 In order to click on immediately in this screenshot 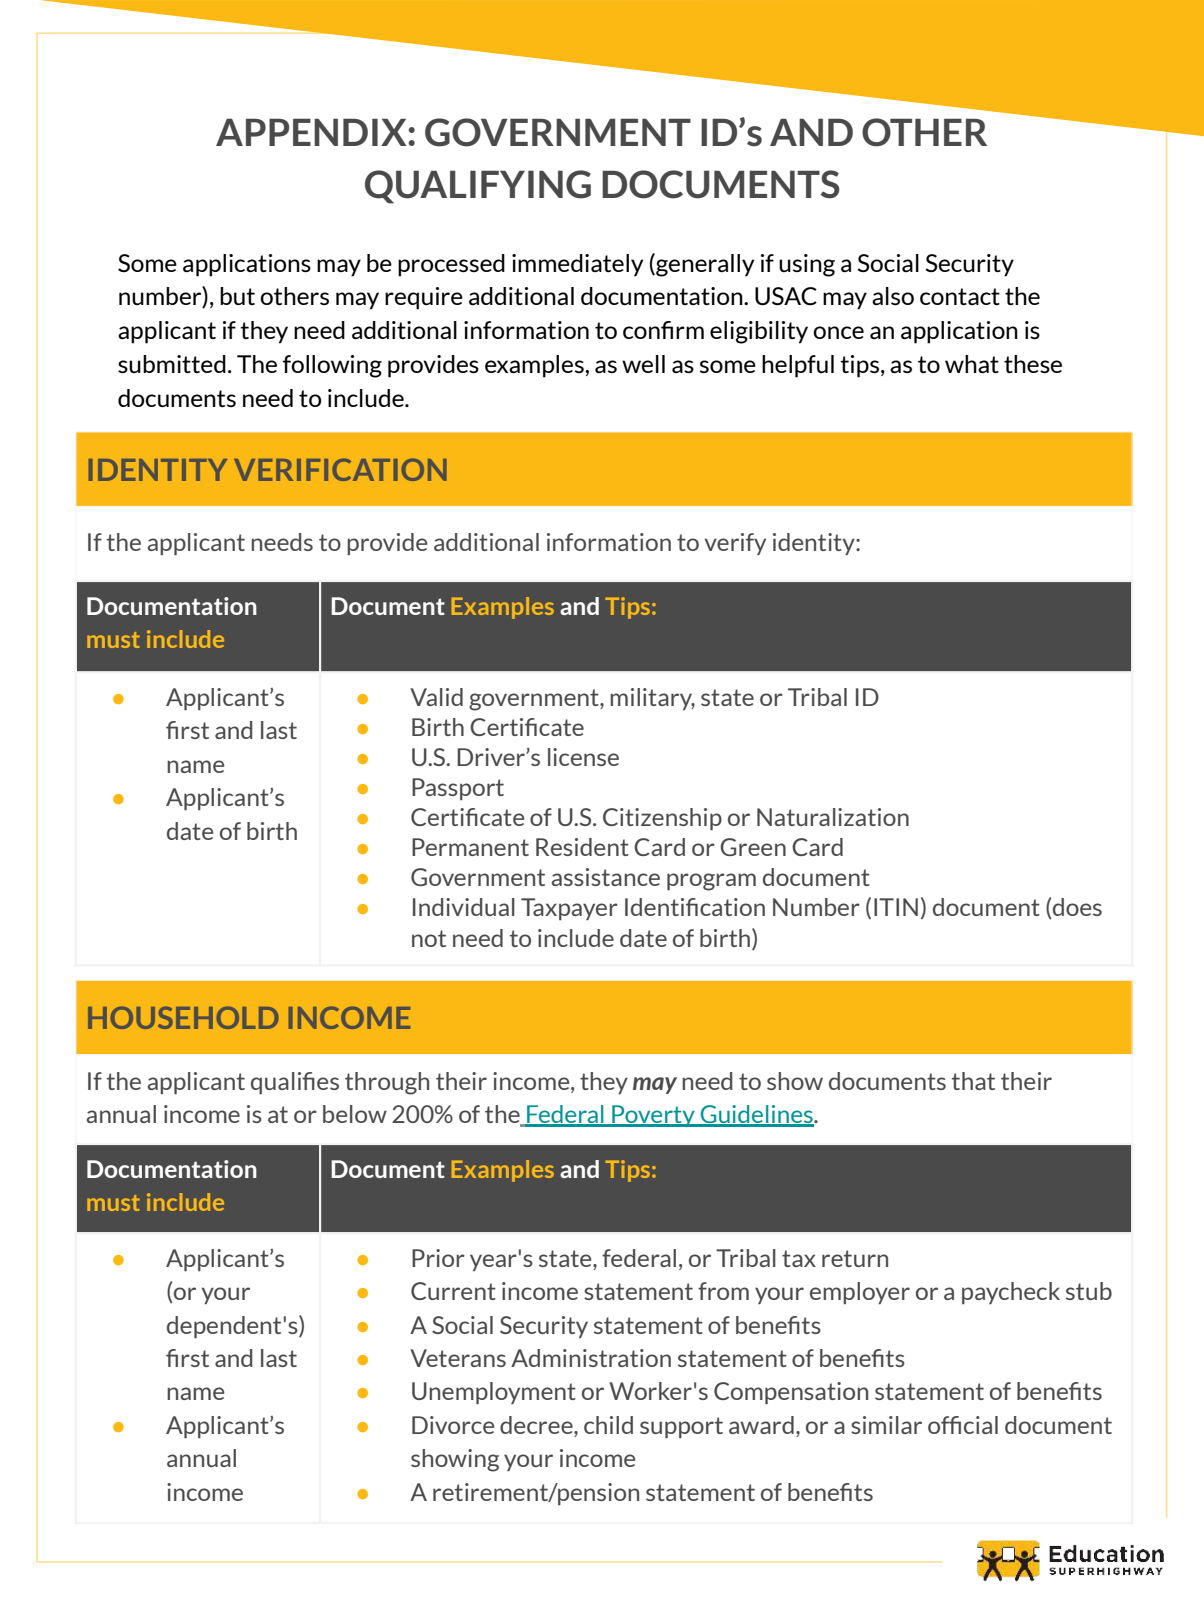, I will do `click(577, 265)`.
